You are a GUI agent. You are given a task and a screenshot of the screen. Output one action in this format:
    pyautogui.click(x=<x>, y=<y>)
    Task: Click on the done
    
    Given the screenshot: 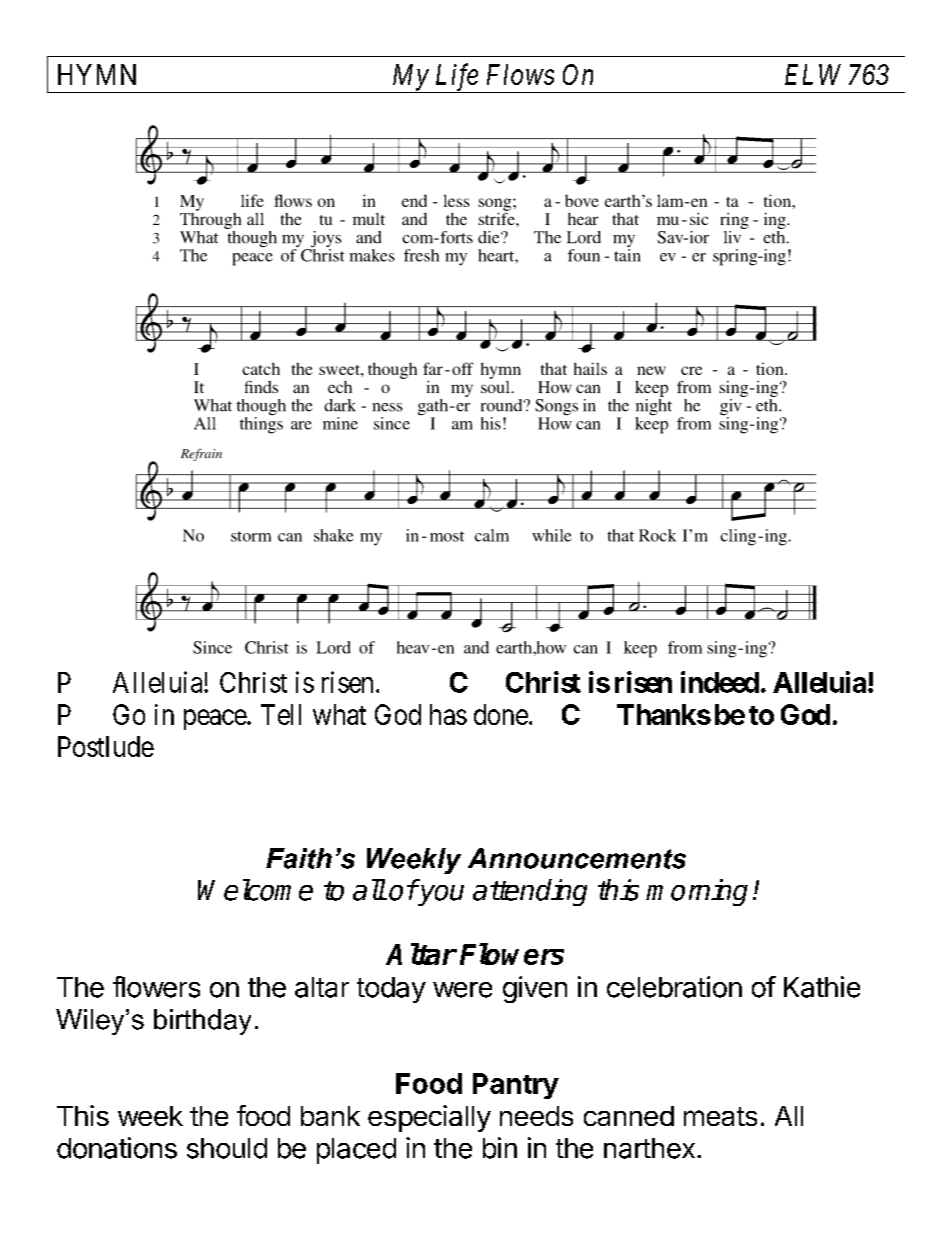 What is the action you would take?
    pyautogui.click(x=501, y=714)
